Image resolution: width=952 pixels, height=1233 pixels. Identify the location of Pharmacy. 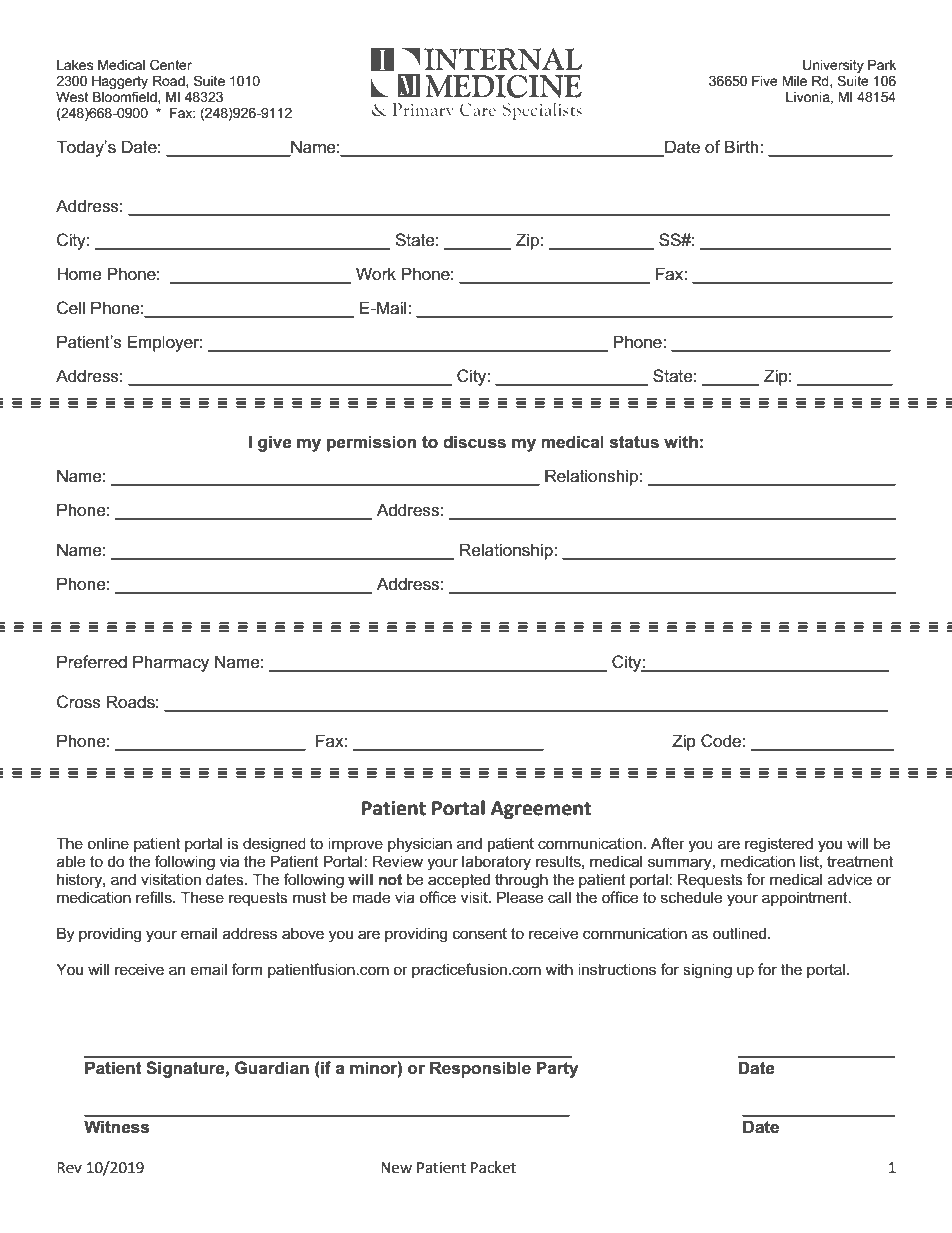
(171, 663).
